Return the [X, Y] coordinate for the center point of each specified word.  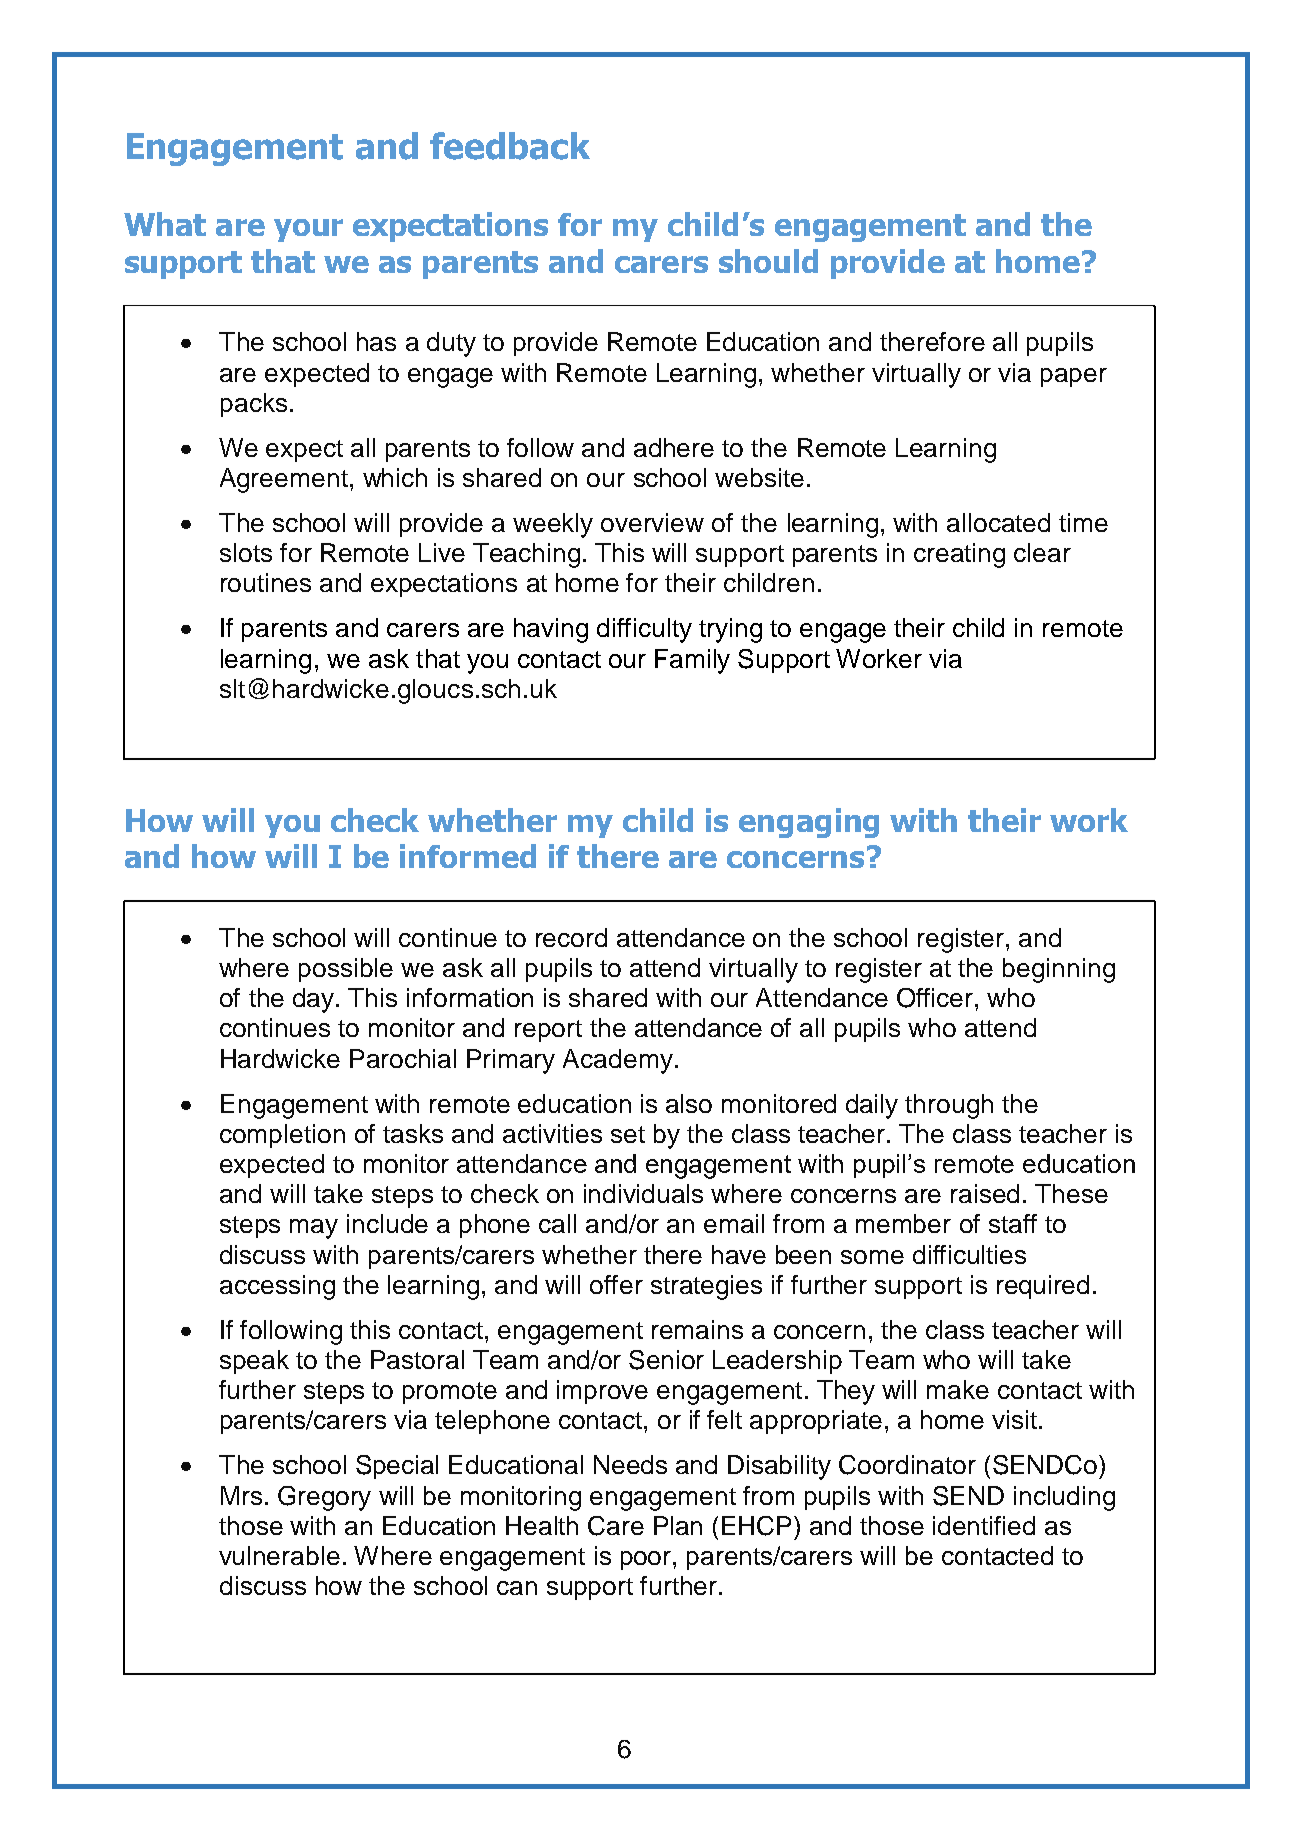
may [314, 1229]
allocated [998, 522]
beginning [1059, 970]
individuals [643, 1193]
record [571, 937]
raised [985, 1193]
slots [246, 552]
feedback [510, 146]
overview [652, 522]
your [308, 230]
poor [647, 1560]
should [768, 261]
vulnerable [279, 1555]
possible [346, 970]
